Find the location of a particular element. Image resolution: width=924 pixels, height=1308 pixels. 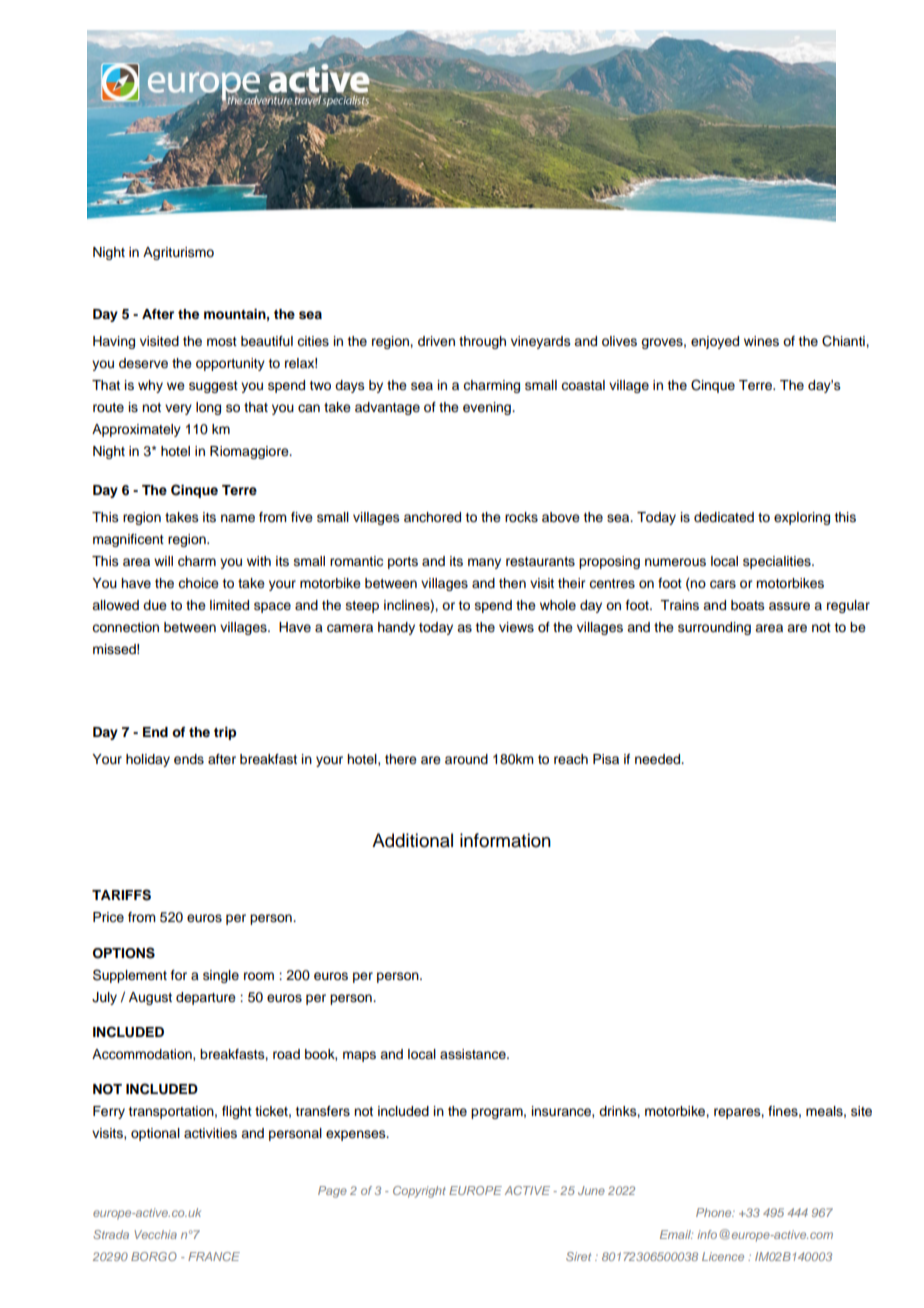

Phone is located at coordinates (715, 1212).
